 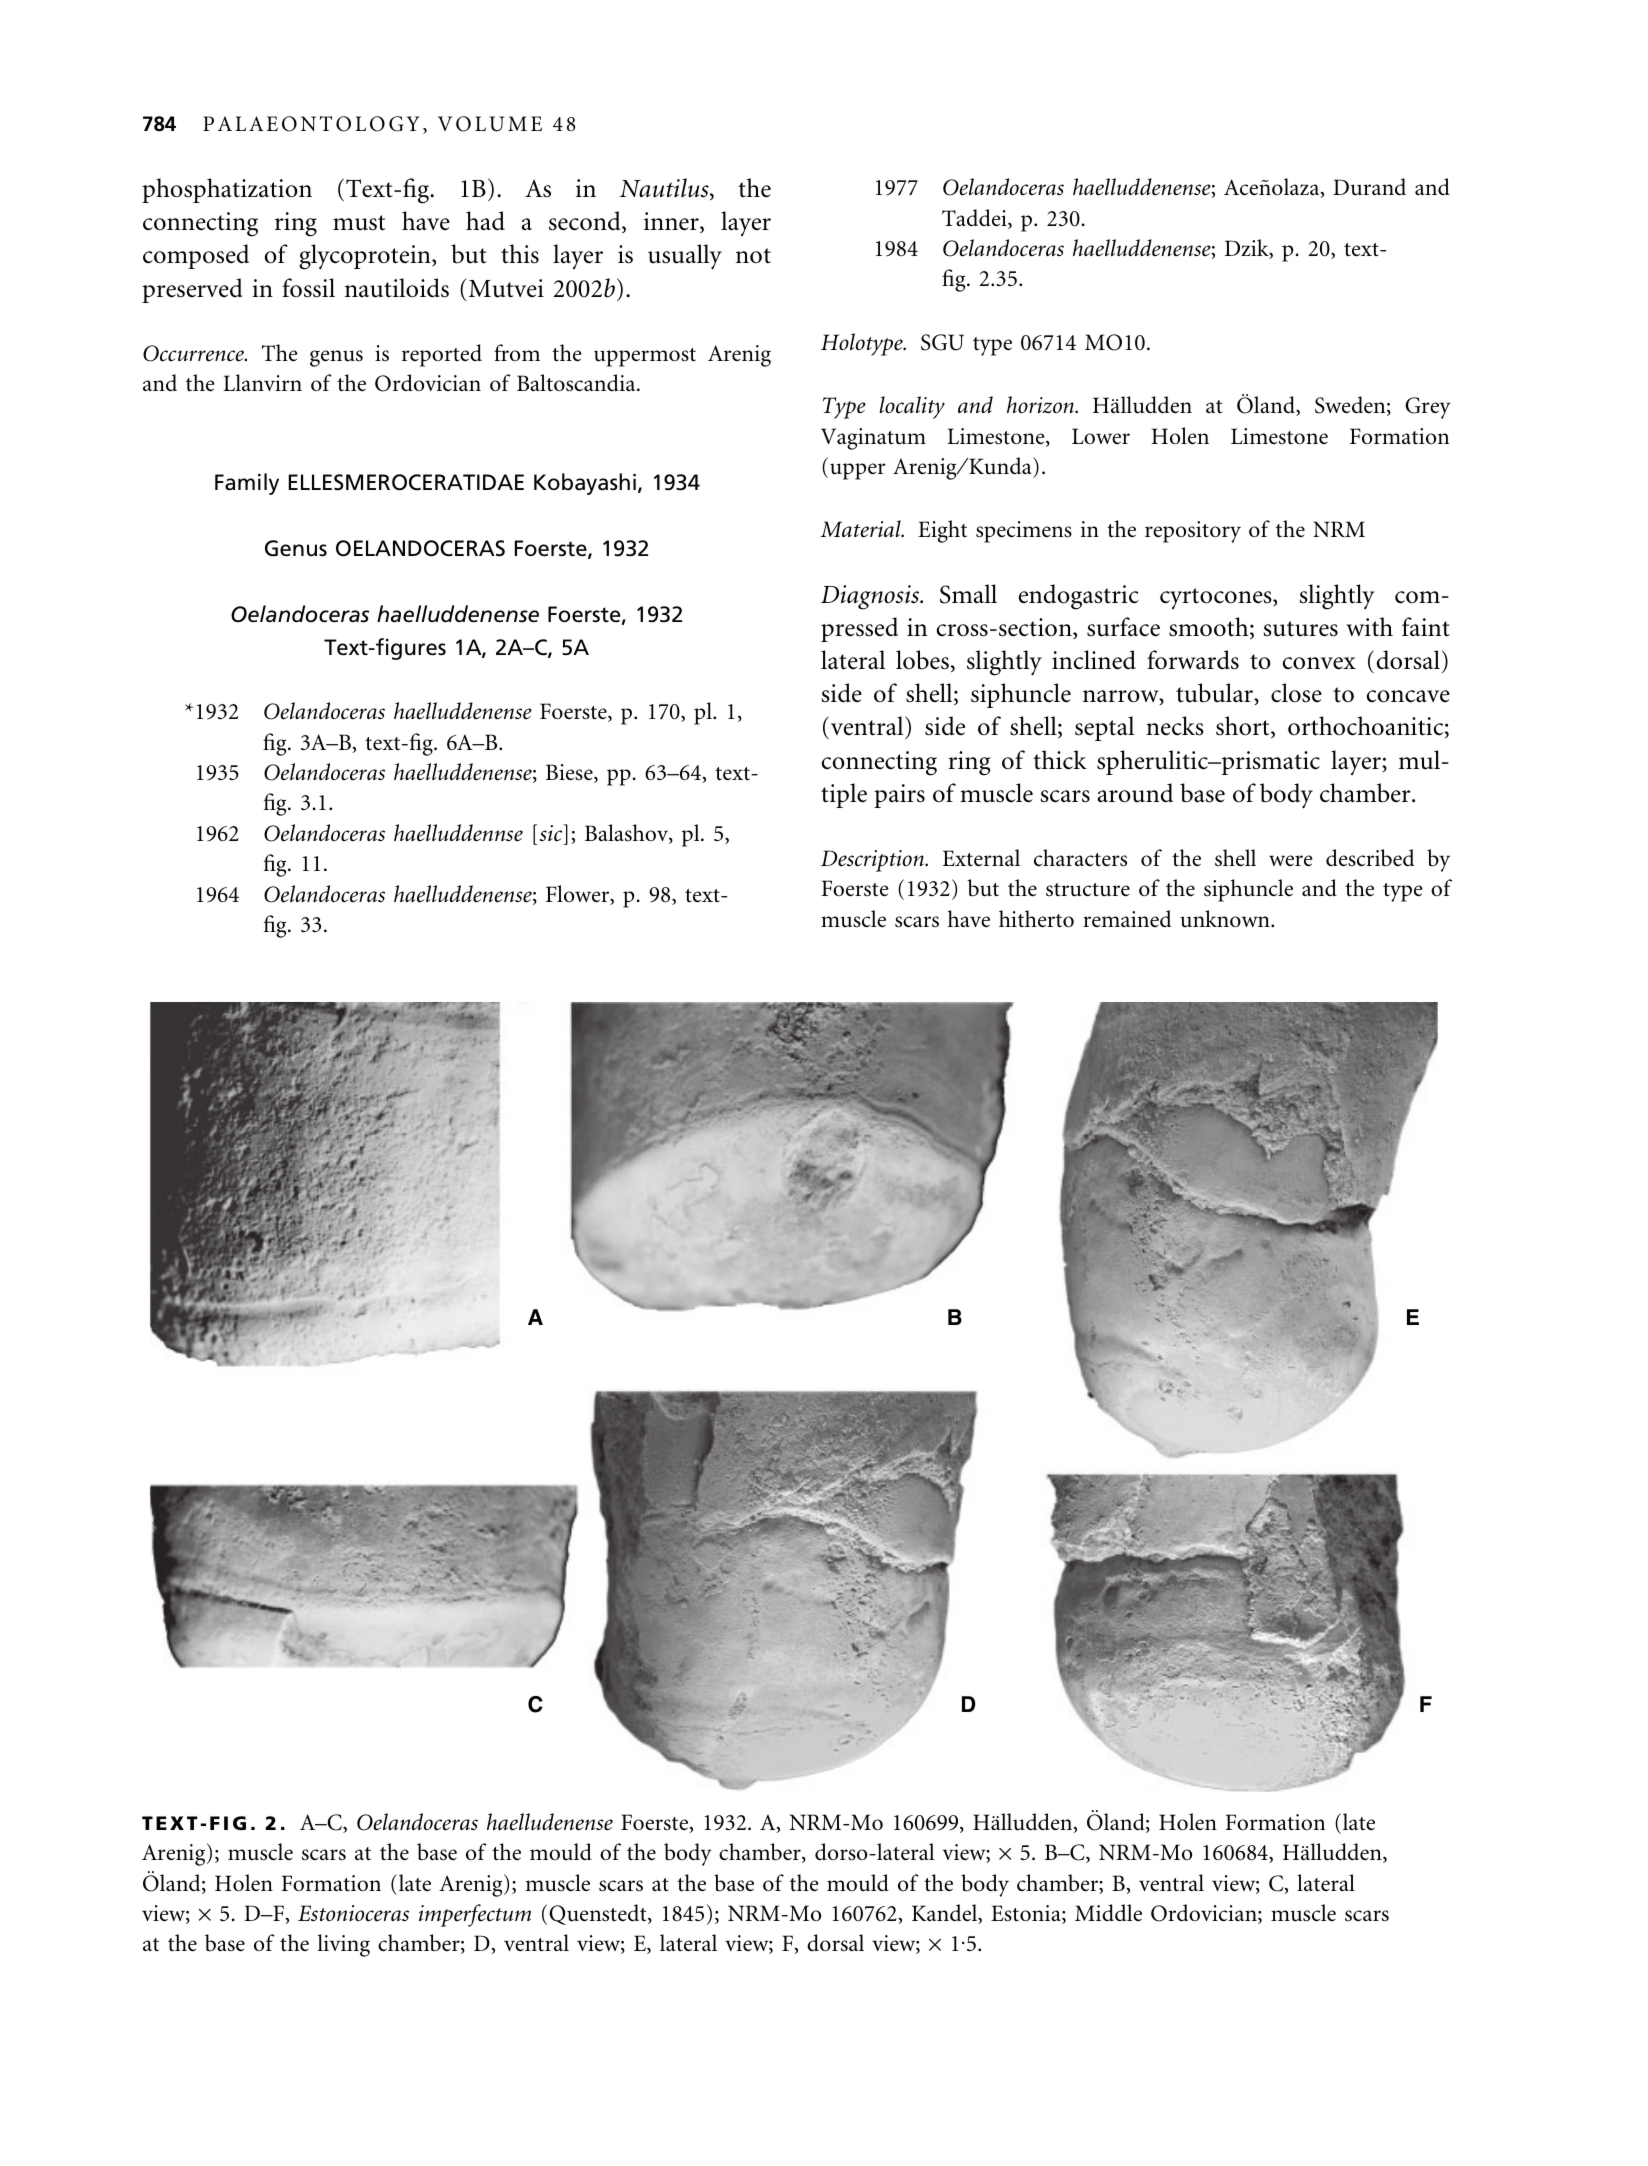 What do you see at coordinates (1036, 919) in the page?
I see `hitherto` at bounding box center [1036, 919].
